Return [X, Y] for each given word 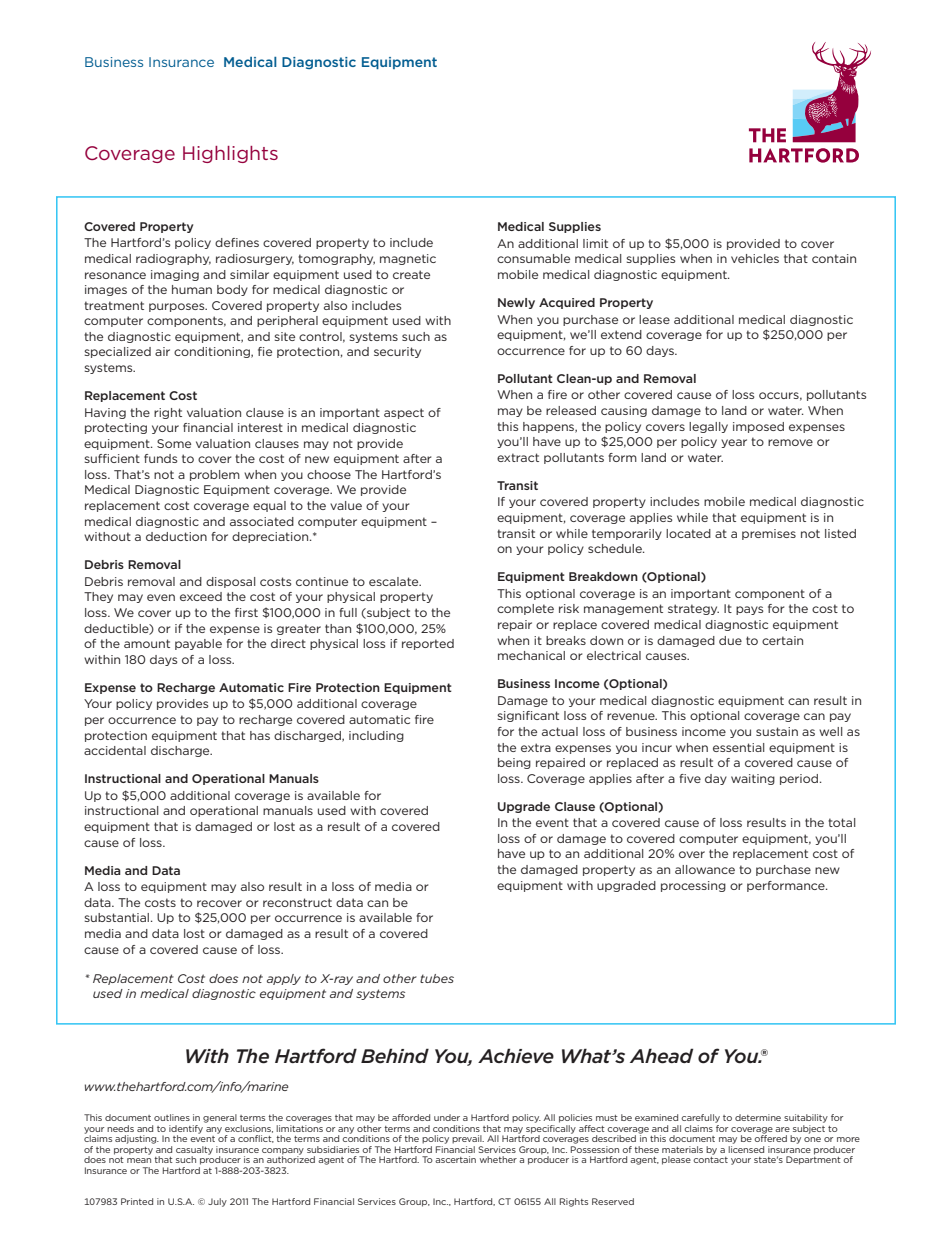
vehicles [755, 258]
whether [498, 1159]
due [730, 640]
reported [428, 644]
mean [139, 1160]
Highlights [230, 154]
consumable [533, 258]
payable [198, 644]
